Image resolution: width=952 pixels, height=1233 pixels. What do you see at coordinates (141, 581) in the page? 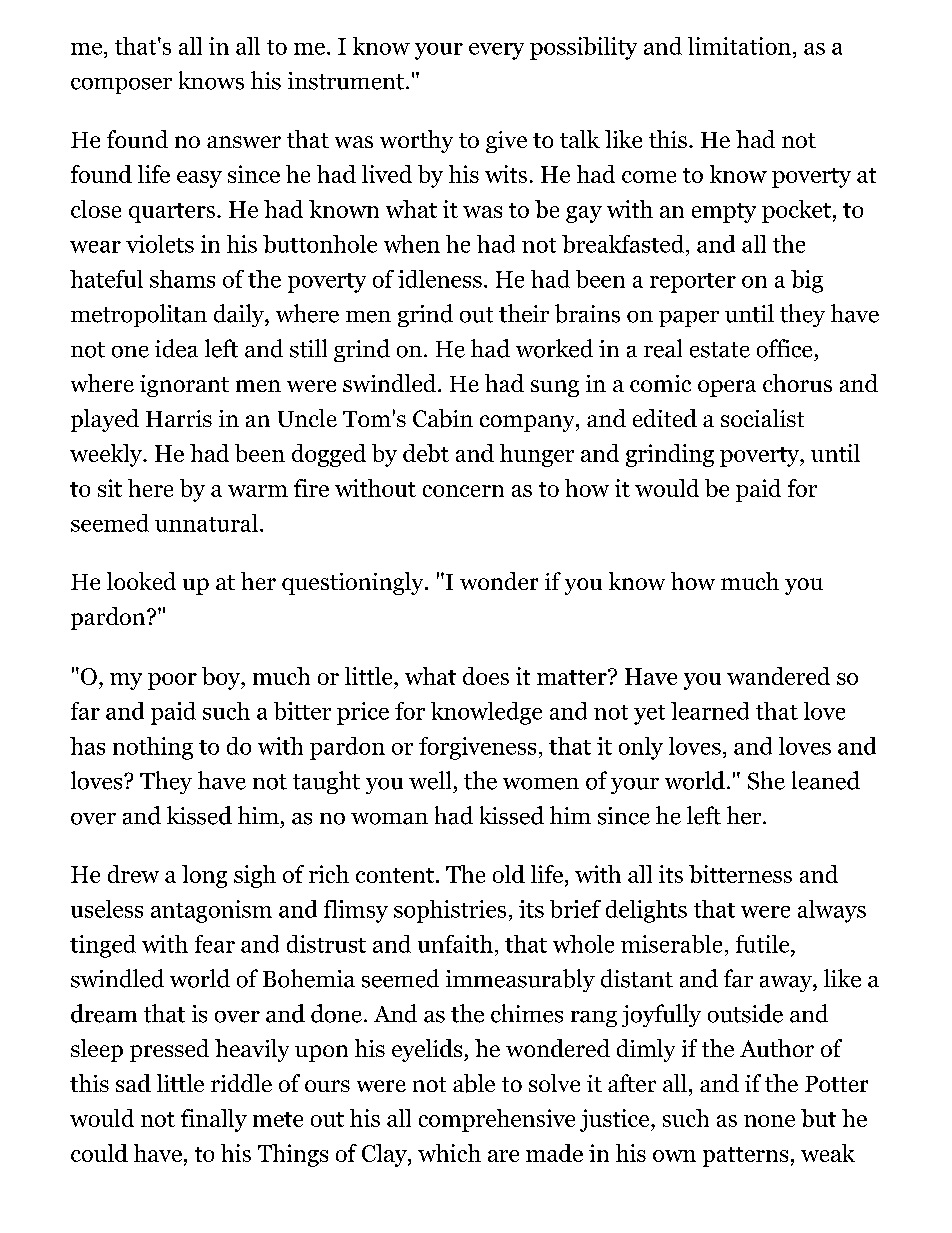
I see `looked` at bounding box center [141, 581].
